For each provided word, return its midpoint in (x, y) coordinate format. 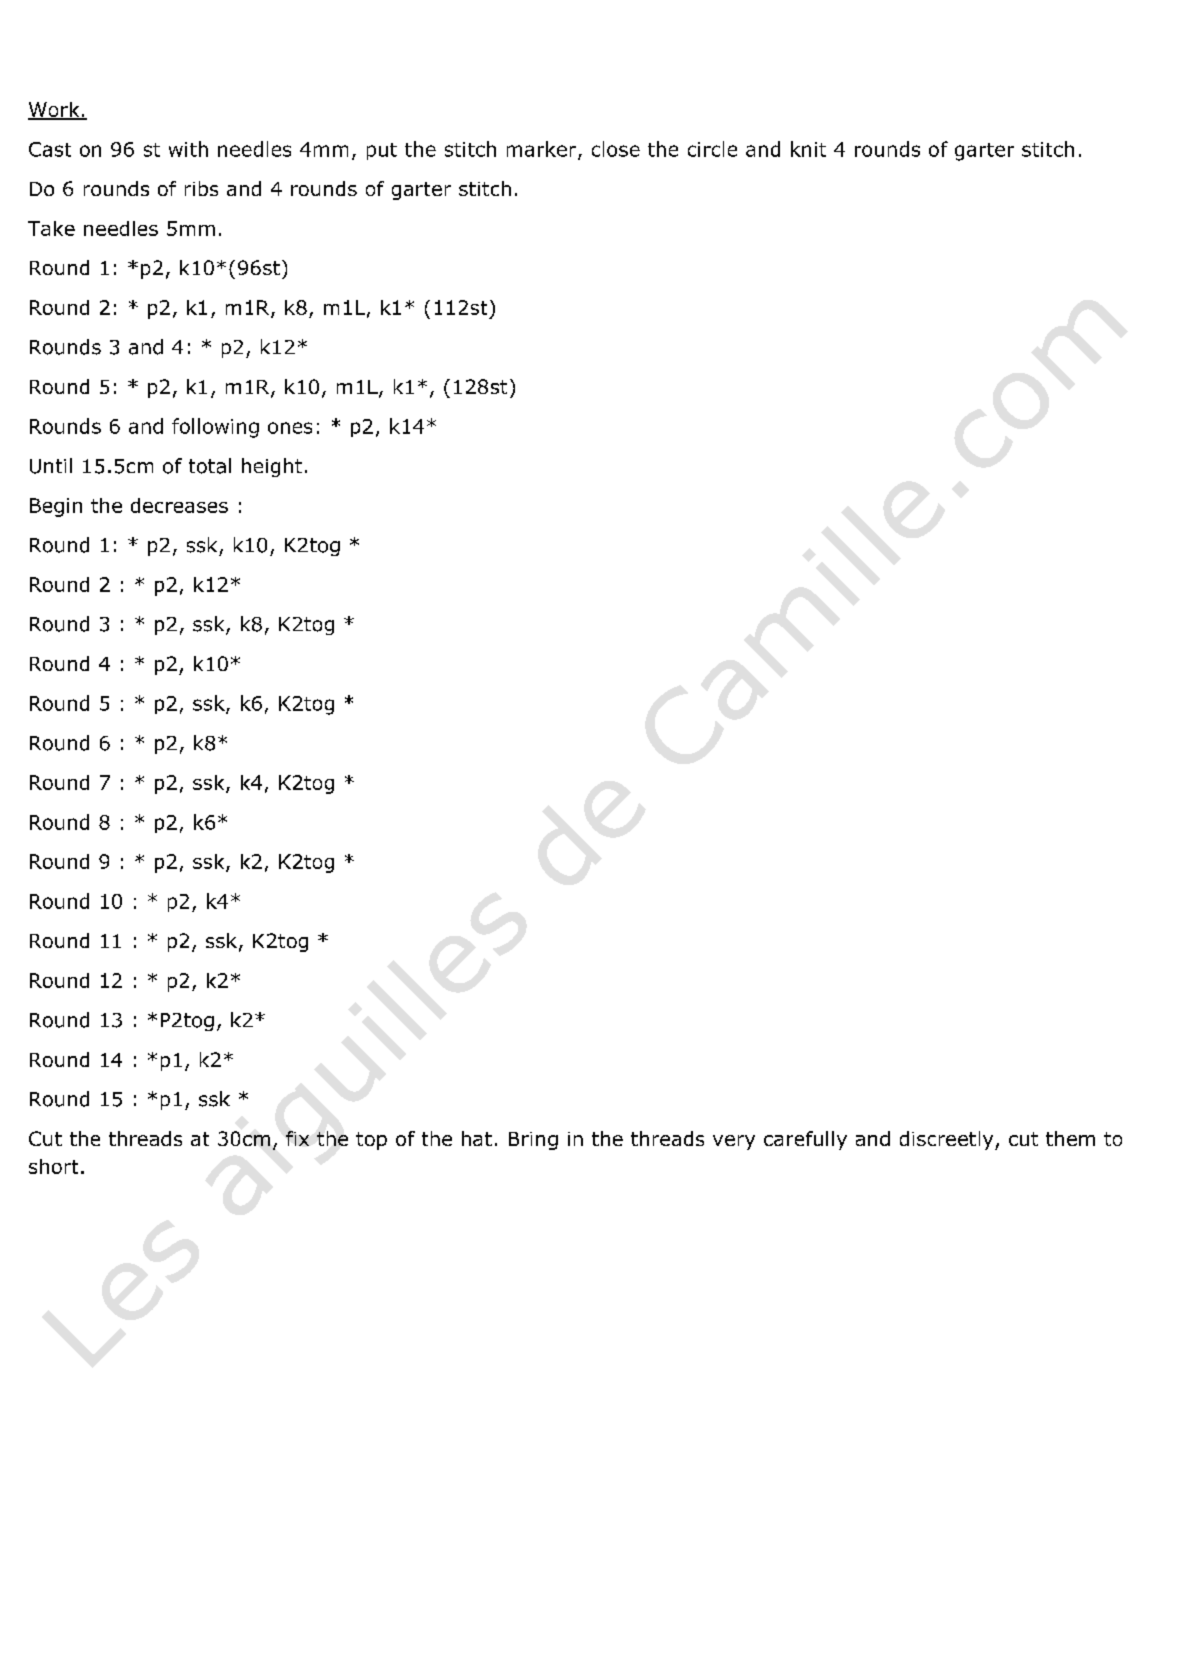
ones (290, 428)
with (188, 149)
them (1070, 1138)
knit (808, 149)
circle (712, 149)
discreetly (948, 1140)
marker (543, 150)
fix (297, 1138)
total (210, 466)
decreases (179, 505)
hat (477, 1138)
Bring (533, 1141)
